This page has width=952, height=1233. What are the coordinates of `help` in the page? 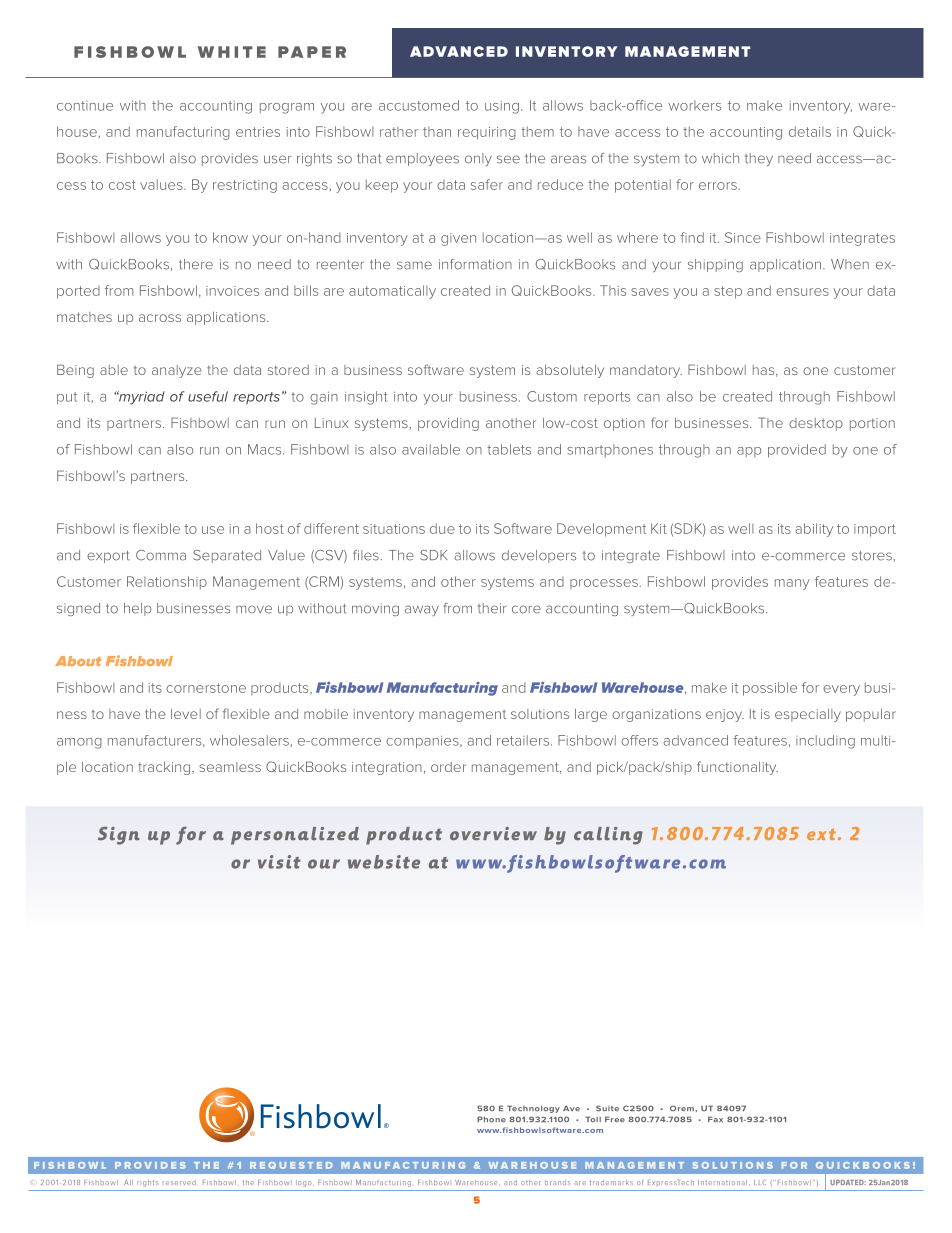 It's located at (137, 609).
